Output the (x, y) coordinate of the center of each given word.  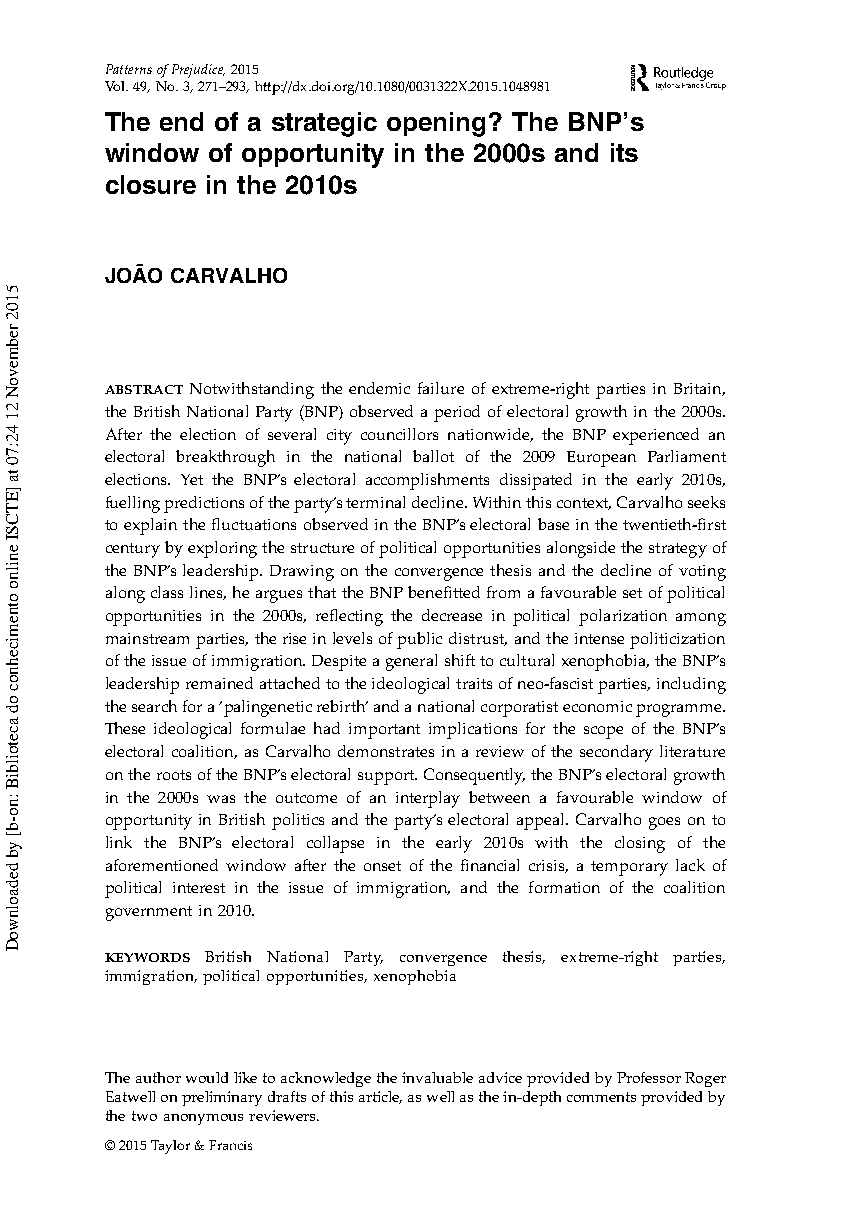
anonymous (203, 1119)
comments (601, 1097)
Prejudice (198, 71)
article (380, 1097)
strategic (324, 124)
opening (436, 124)
